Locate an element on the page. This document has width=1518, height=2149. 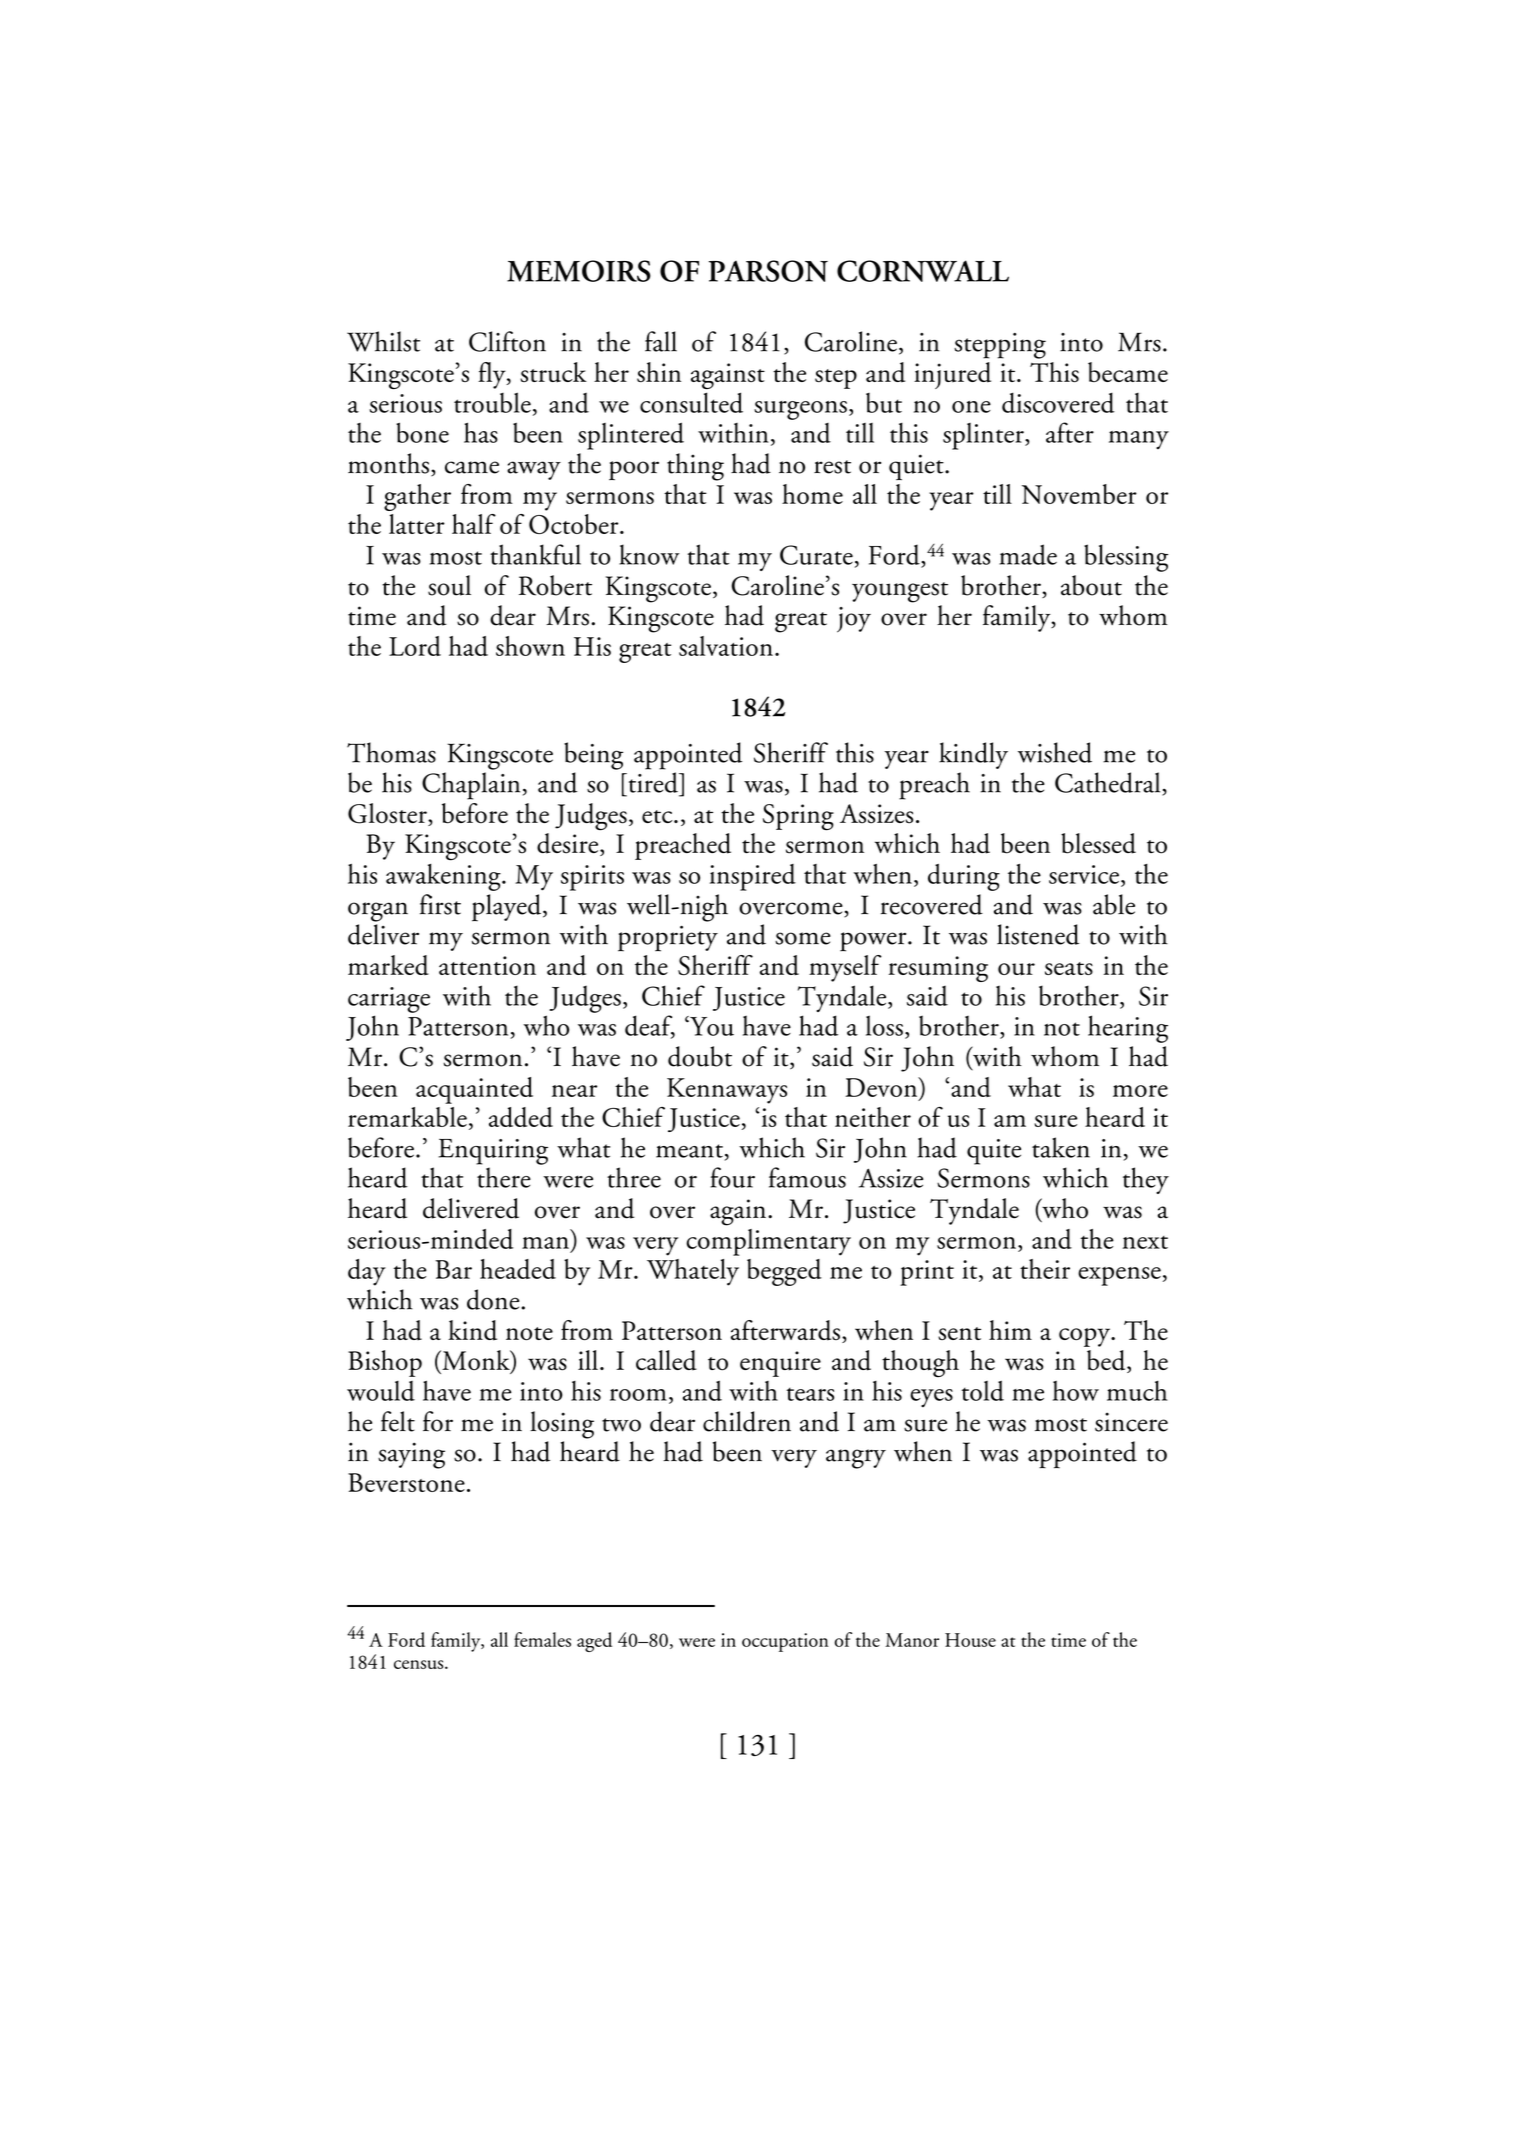
census is located at coordinates (420, 1664).
